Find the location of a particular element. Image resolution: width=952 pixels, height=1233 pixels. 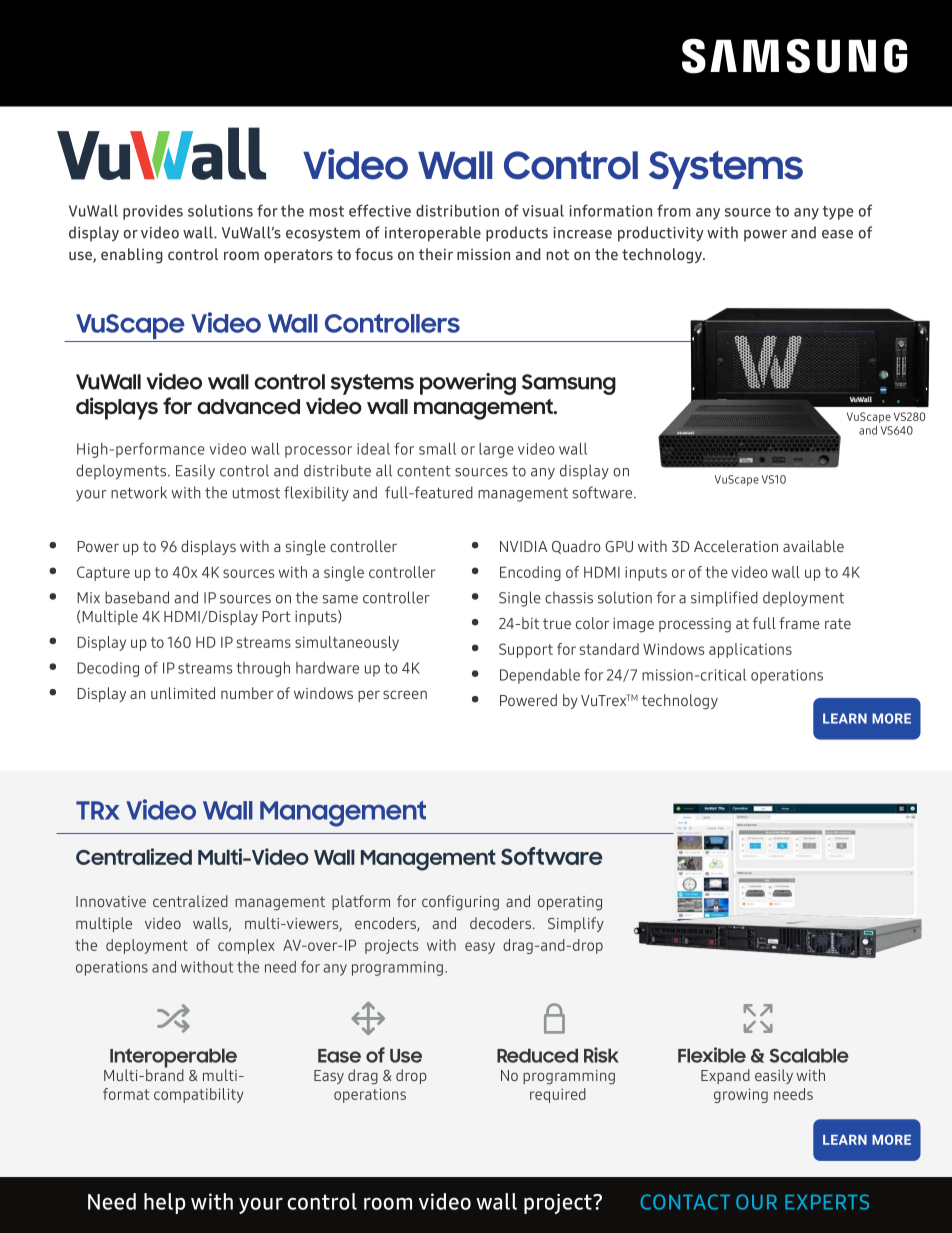

applications is located at coordinates (750, 650).
